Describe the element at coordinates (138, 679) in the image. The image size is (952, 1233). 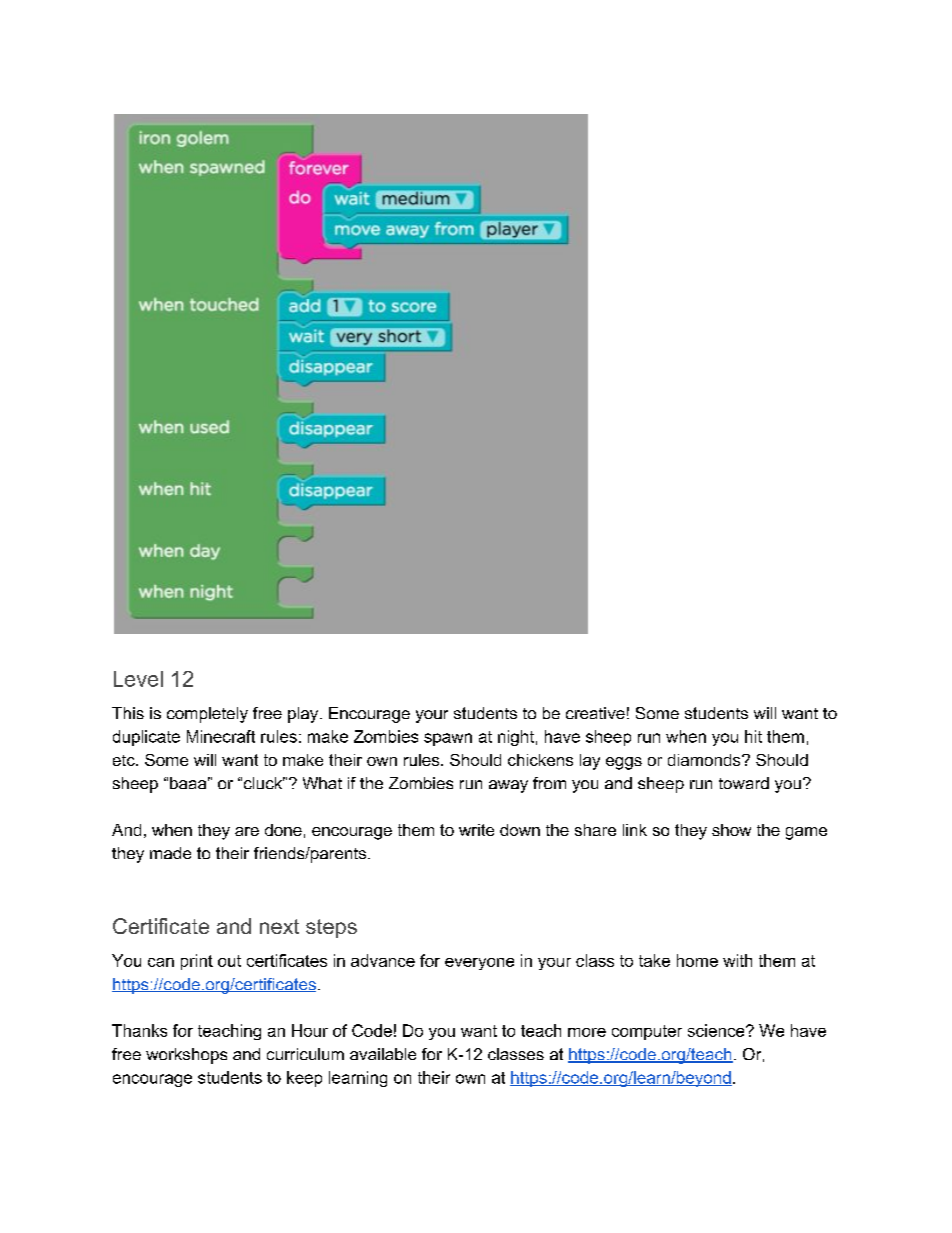
I see `Level` at that location.
